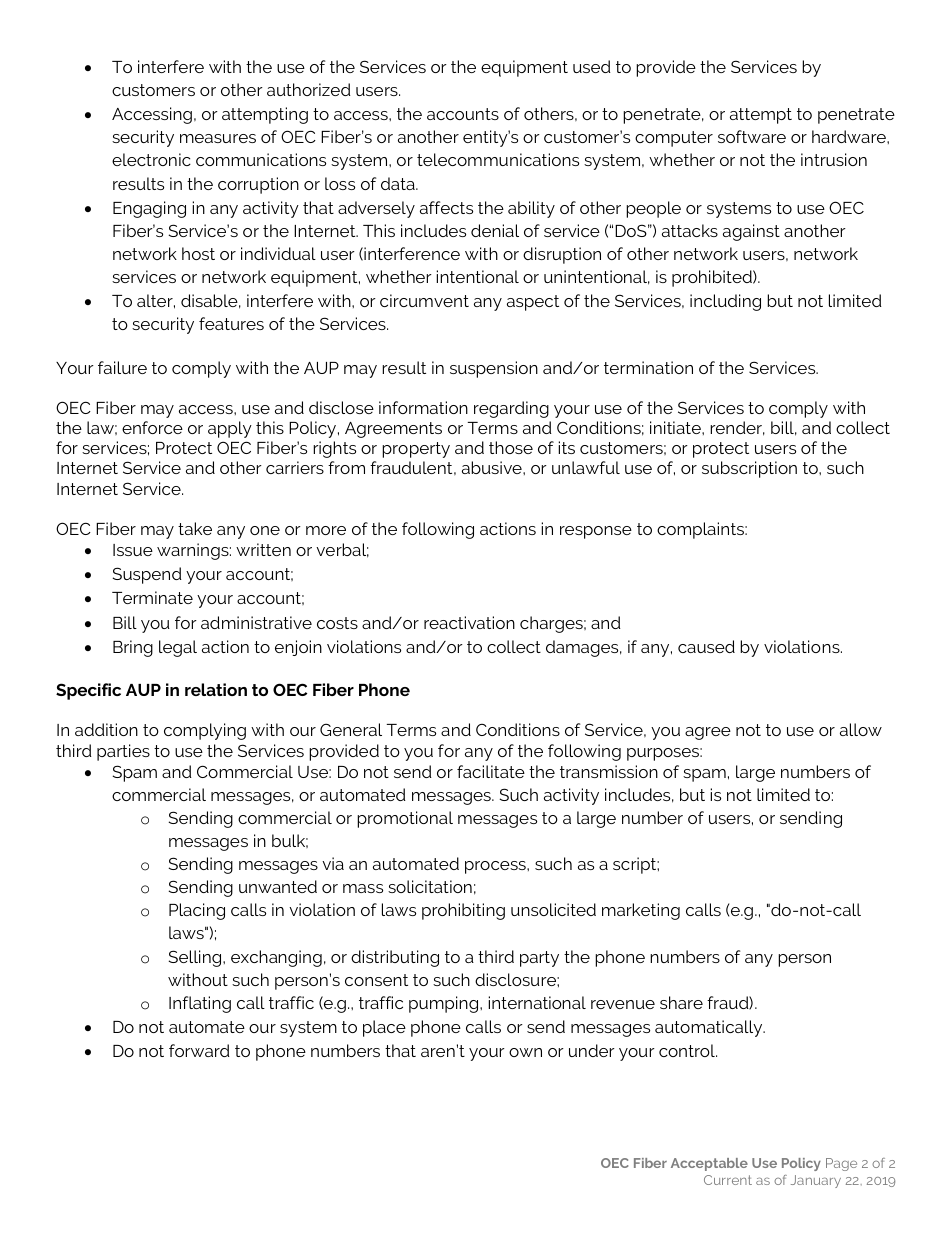 The image size is (952, 1233). What do you see at coordinates (525, 1052) in the screenshot?
I see `own` at bounding box center [525, 1052].
